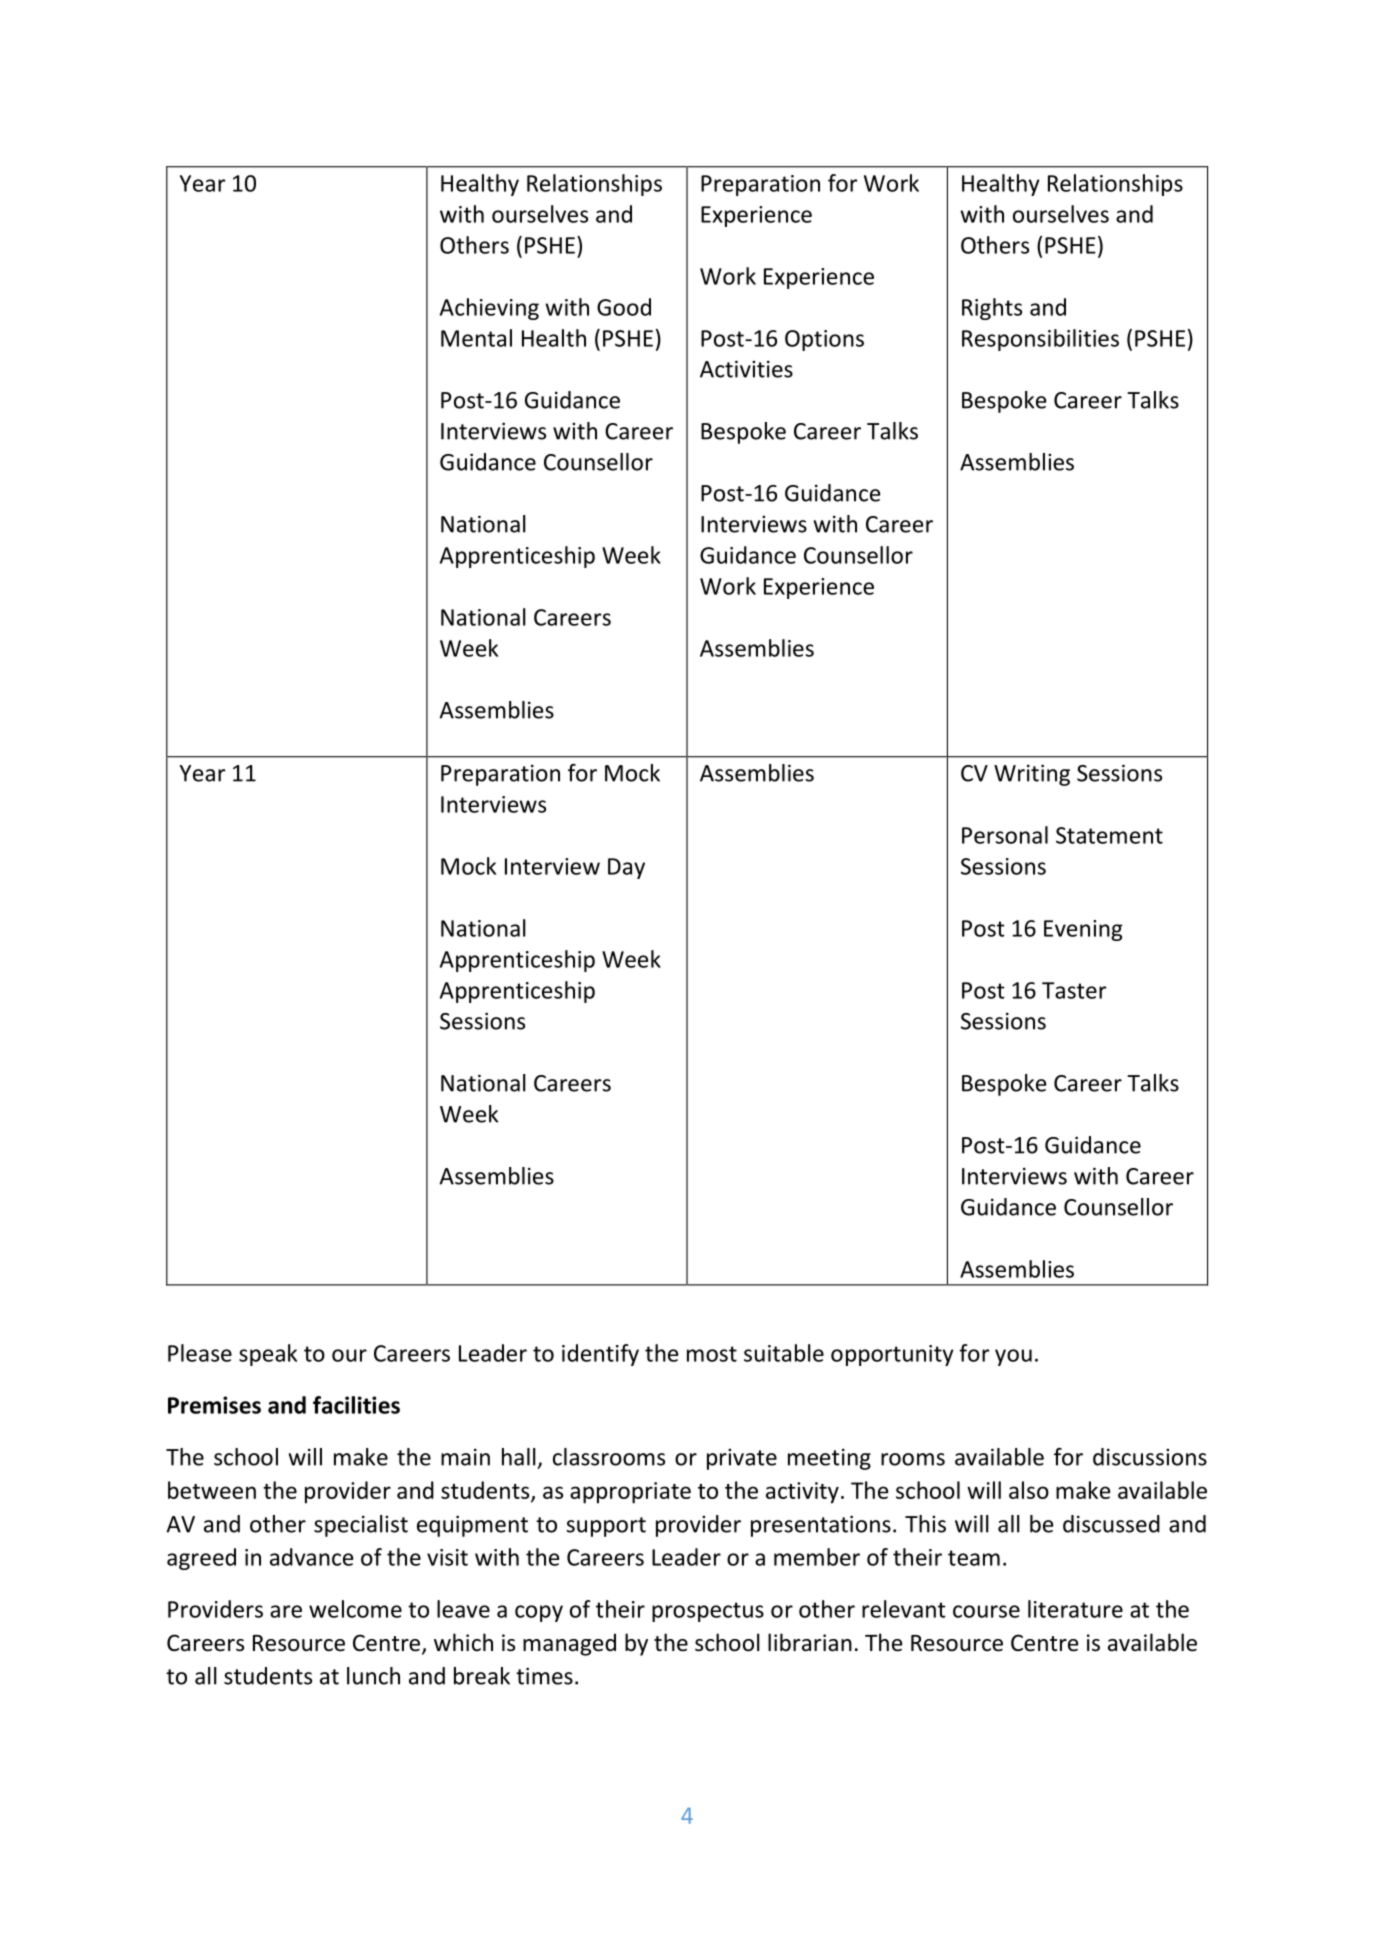 This document has height=1943, width=1374. I want to click on most, so click(712, 1354).
